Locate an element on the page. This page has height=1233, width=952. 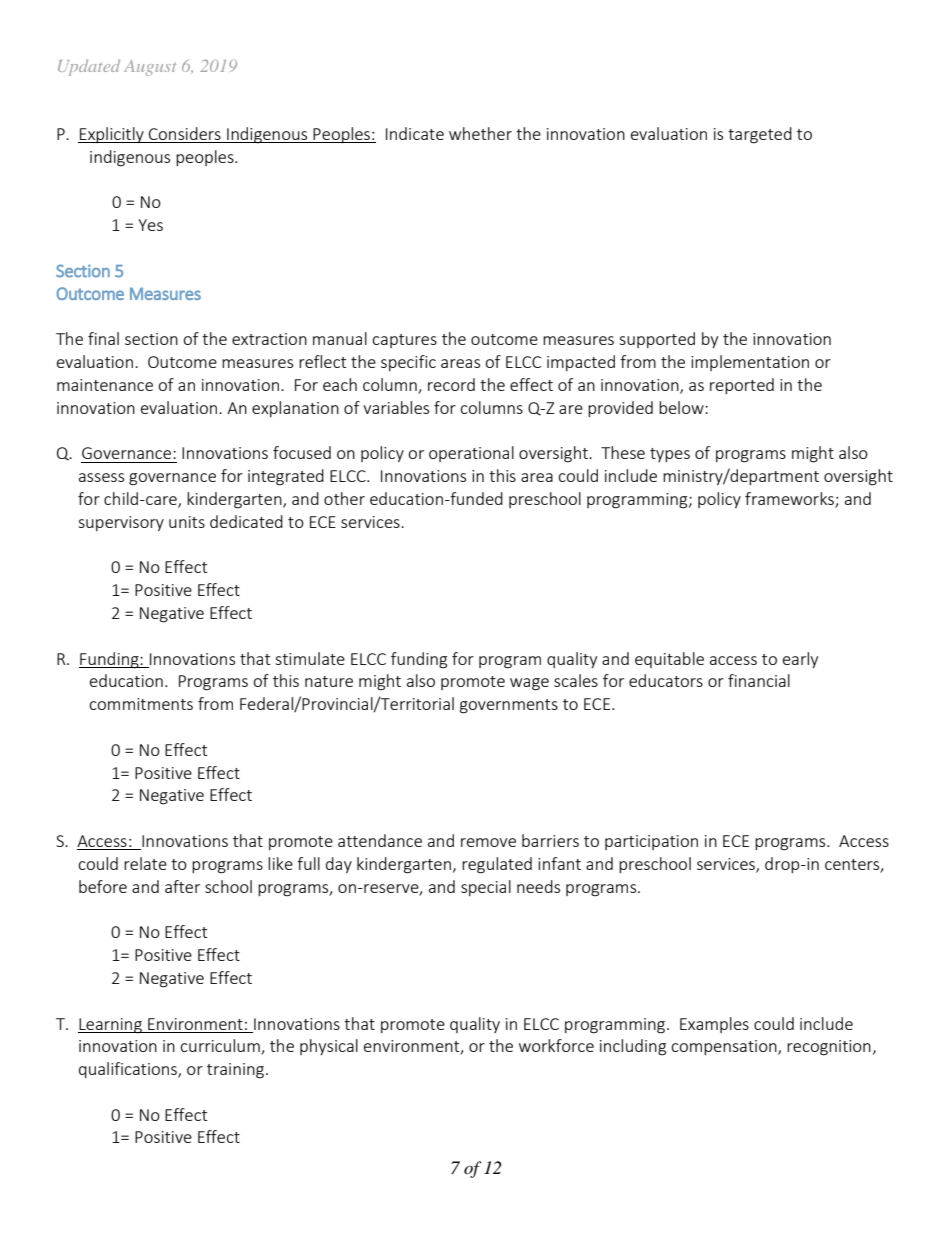
compensation is located at coordinates (725, 1047).
